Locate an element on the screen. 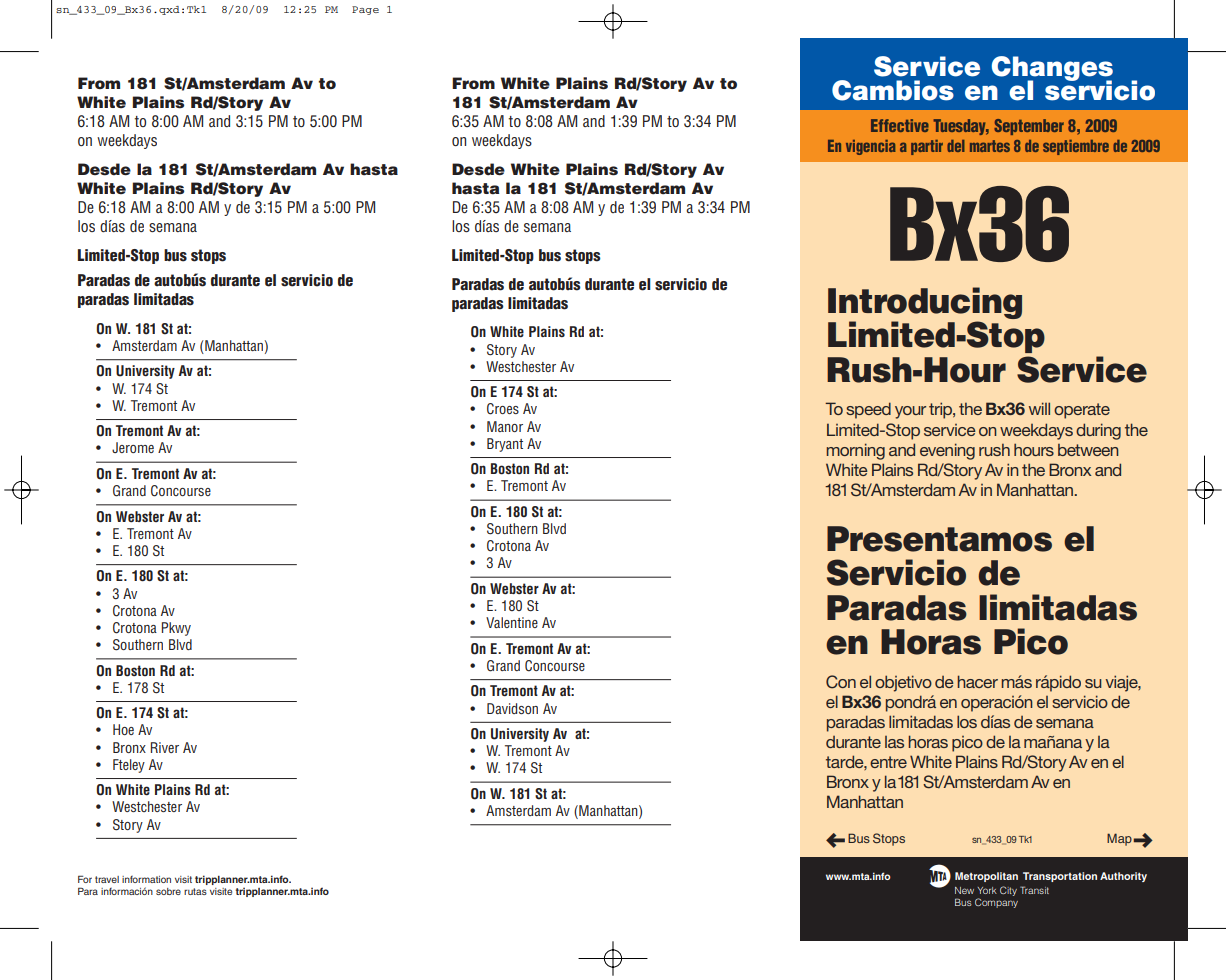  Changes is located at coordinates (1052, 69).
